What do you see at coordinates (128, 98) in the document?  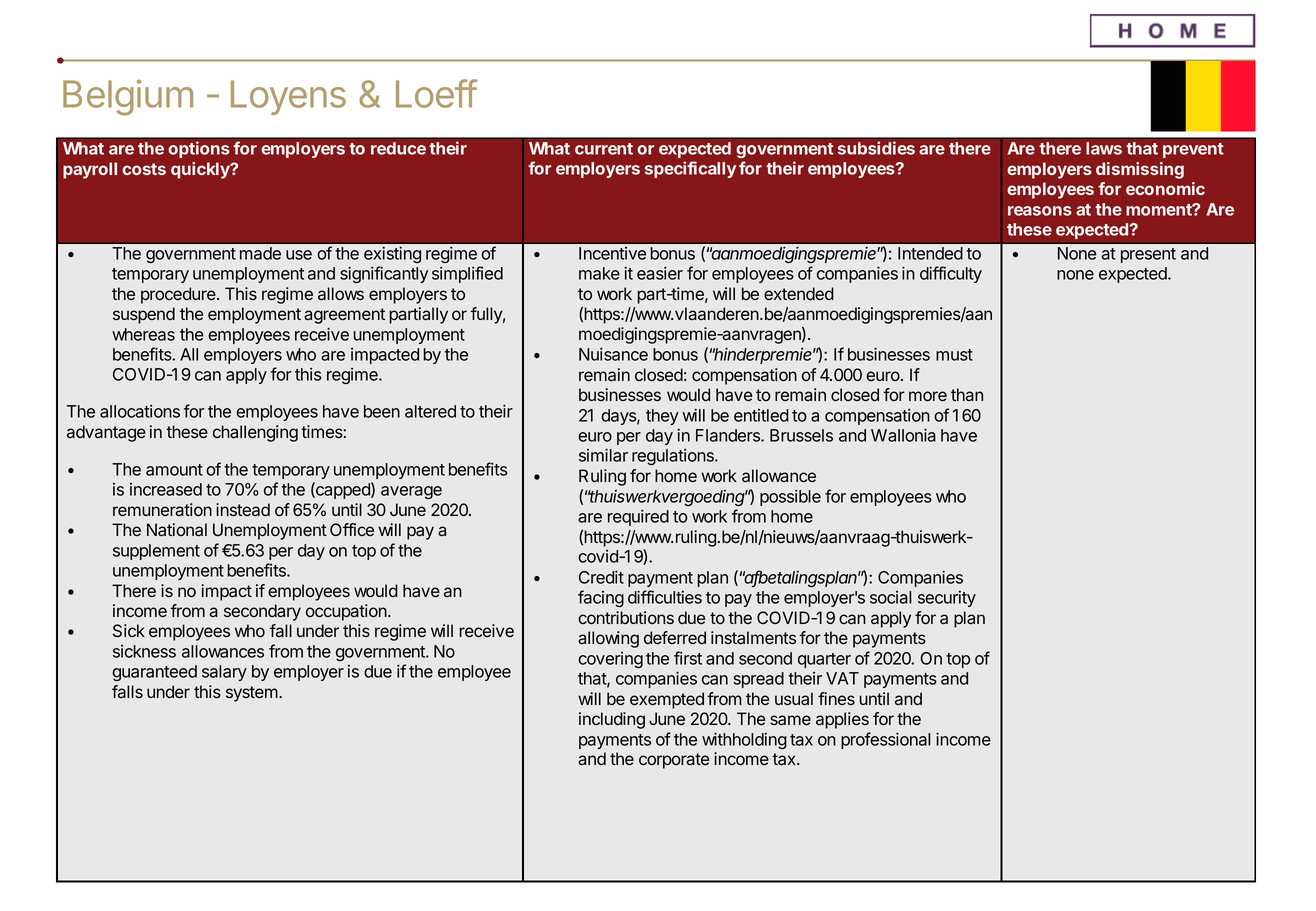 I see `Belgium` at bounding box center [128, 98].
